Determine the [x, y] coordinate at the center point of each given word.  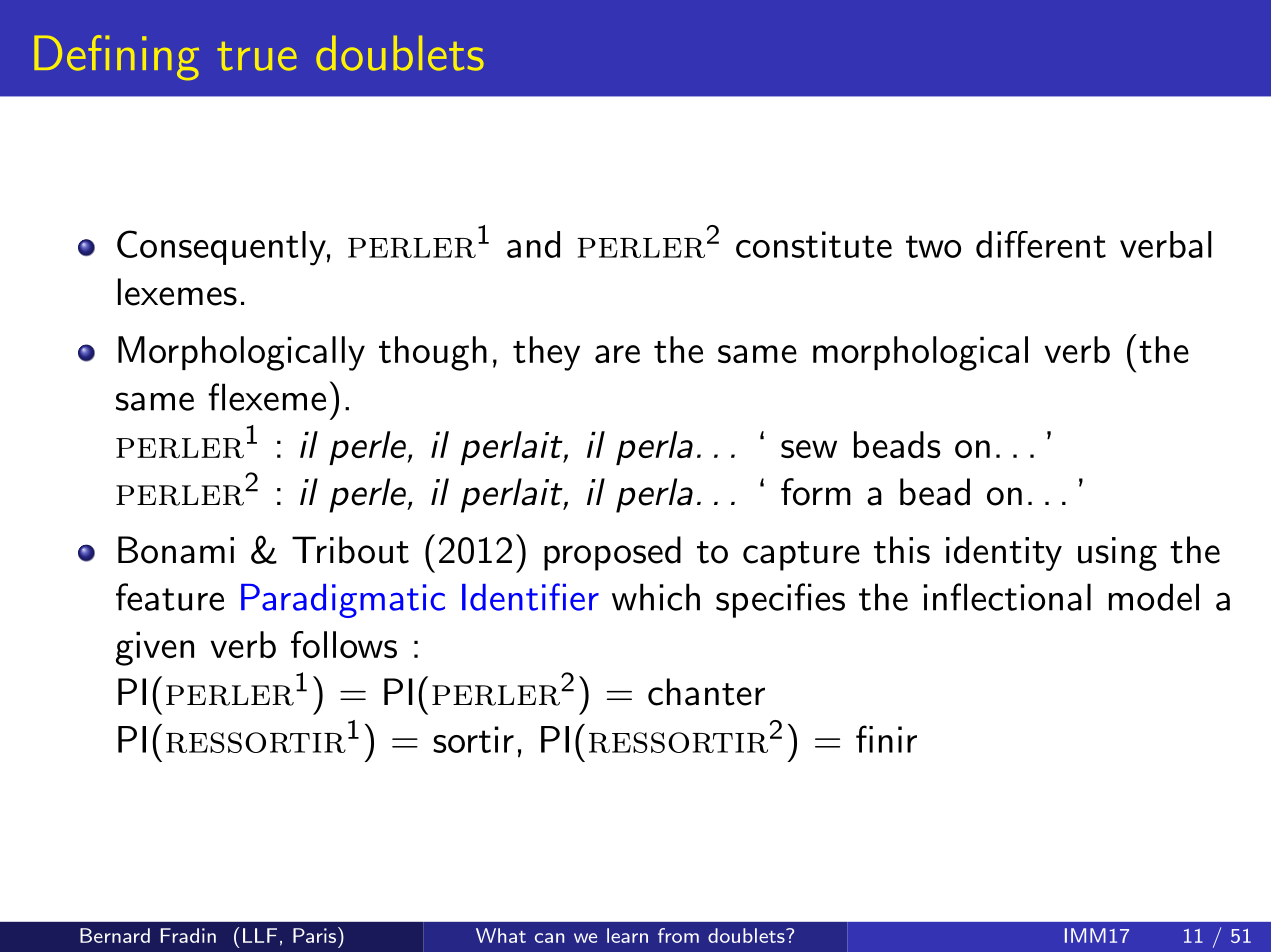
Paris [314, 935]
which [656, 597]
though [433, 353]
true [257, 56]
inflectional [1007, 597]
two [933, 246]
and [533, 244]
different [1041, 244]
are [617, 354]
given [155, 648]
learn [627, 935]
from [678, 935]
